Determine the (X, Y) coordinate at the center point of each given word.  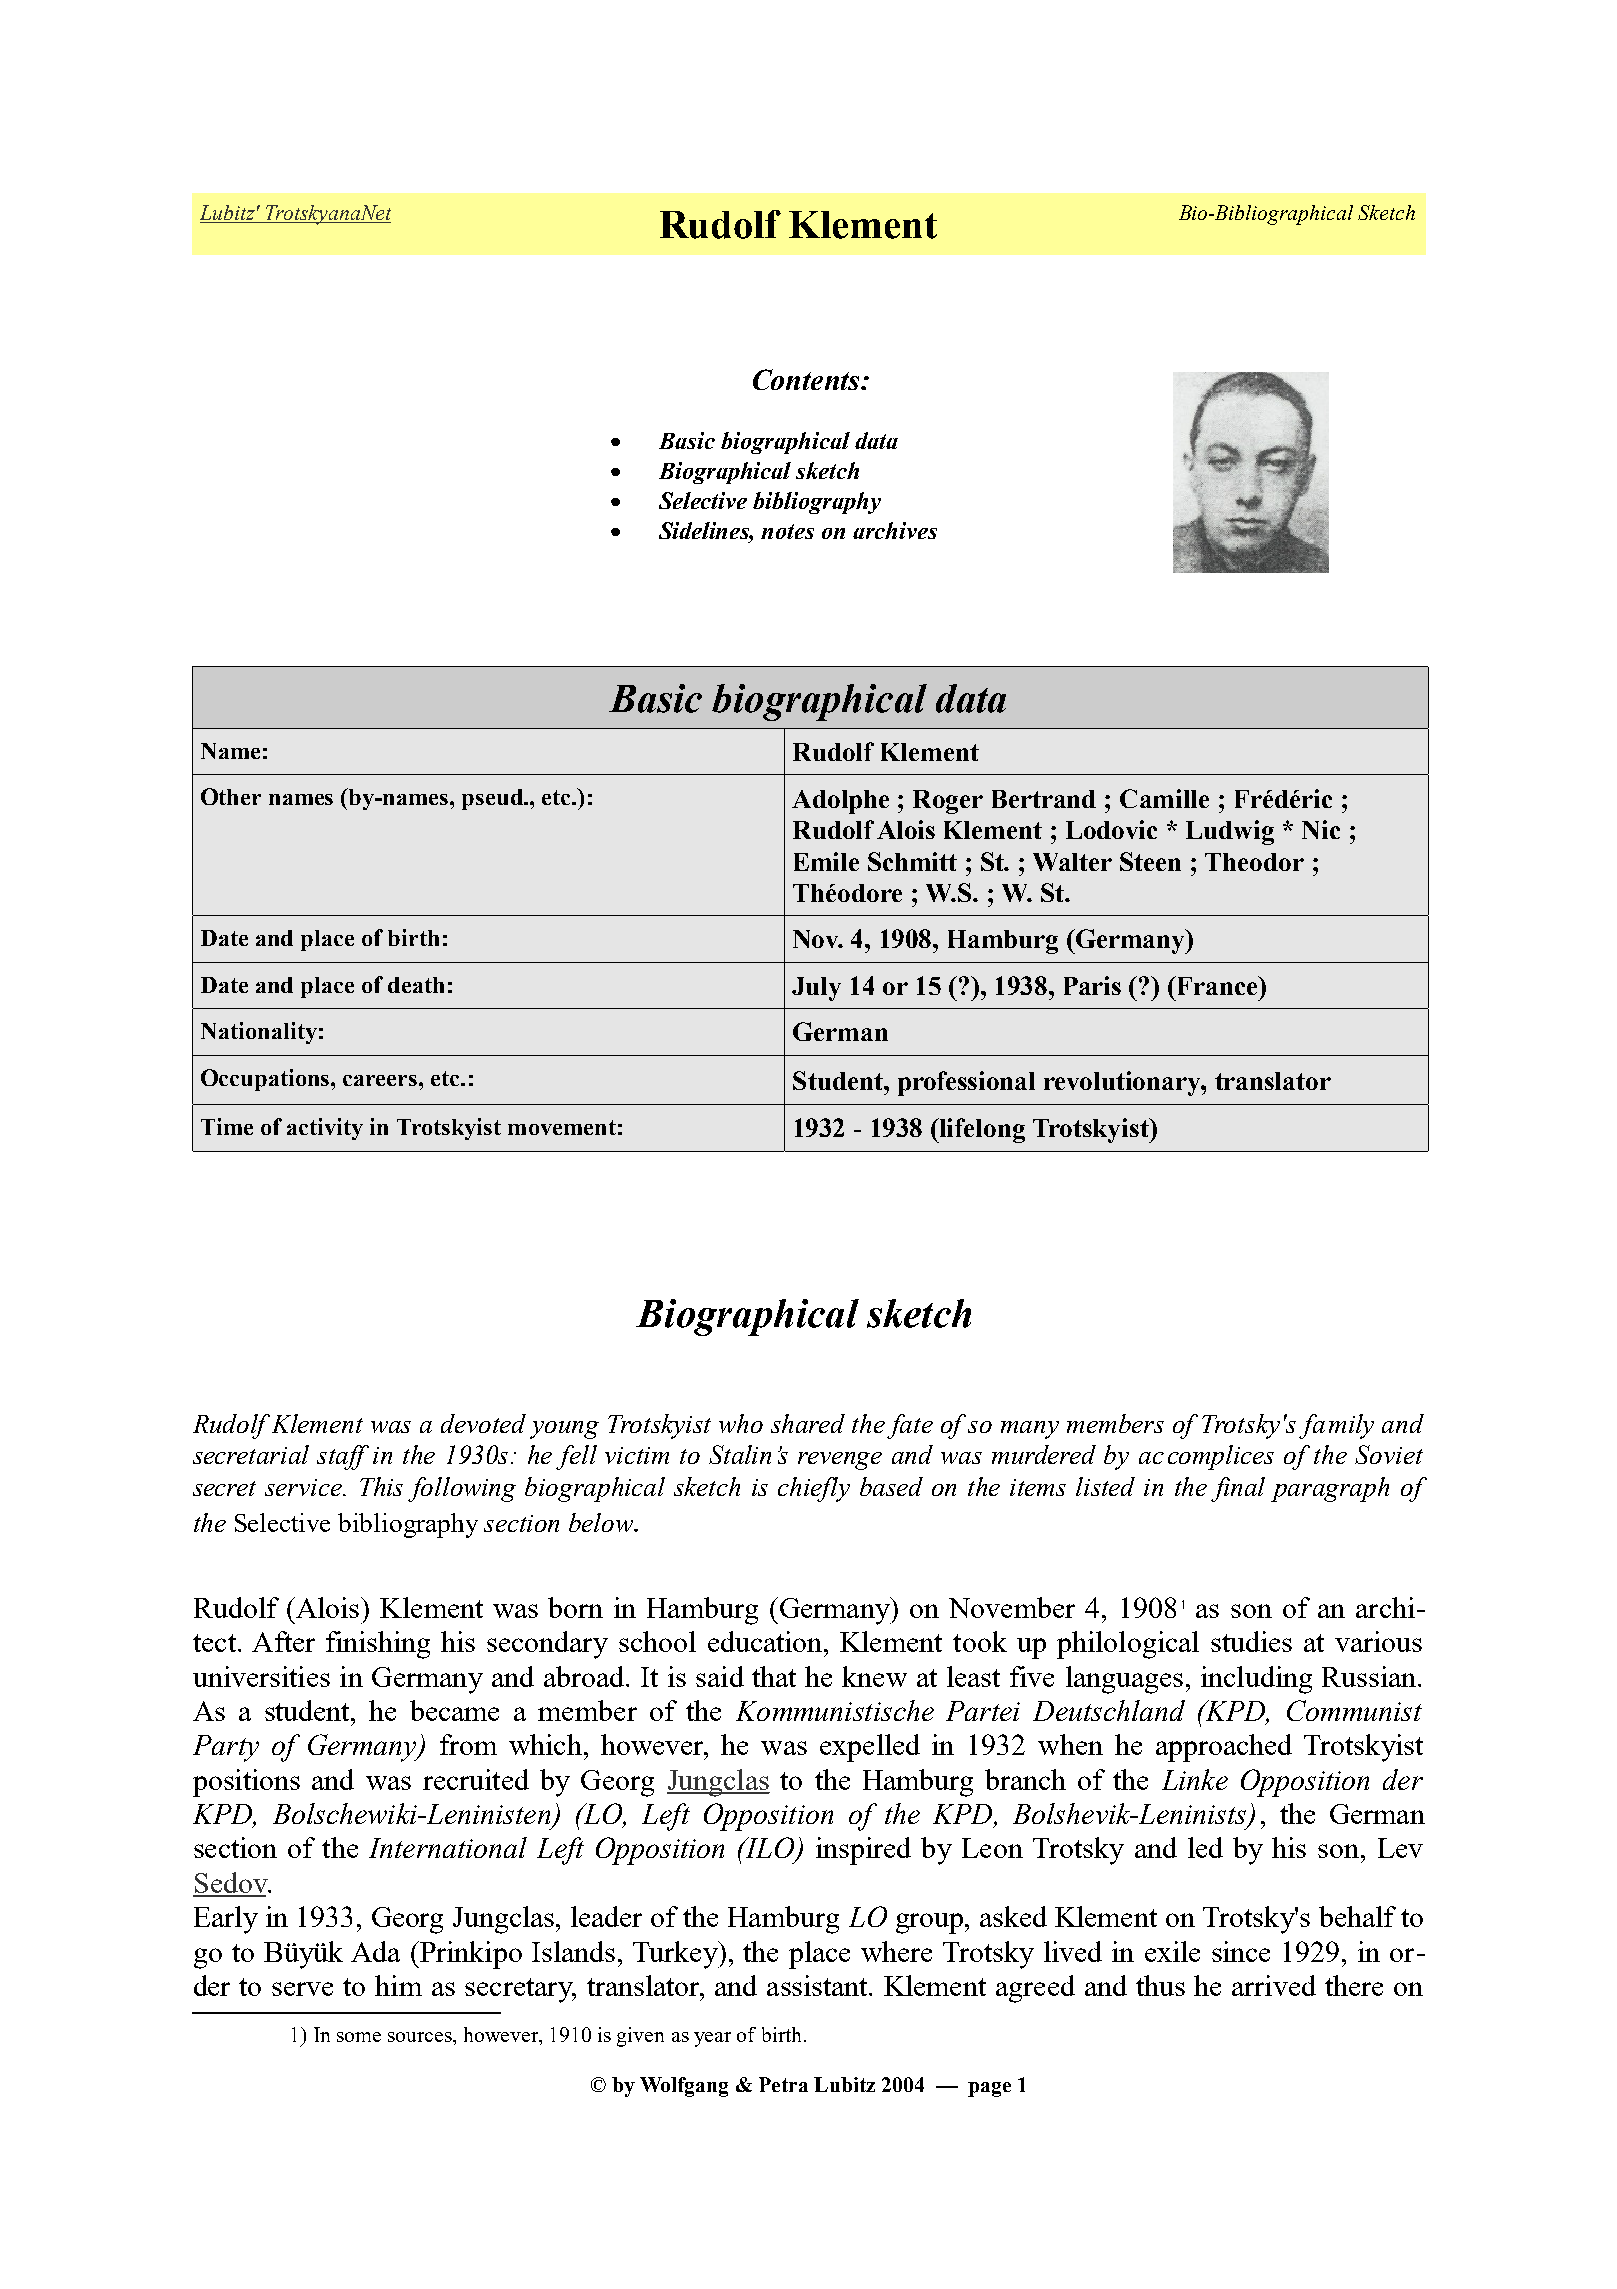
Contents (807, 379)
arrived (1274, 1985)
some (359, 2037)
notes (787, 531)
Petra (783, 2084)
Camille (1164, 798)
